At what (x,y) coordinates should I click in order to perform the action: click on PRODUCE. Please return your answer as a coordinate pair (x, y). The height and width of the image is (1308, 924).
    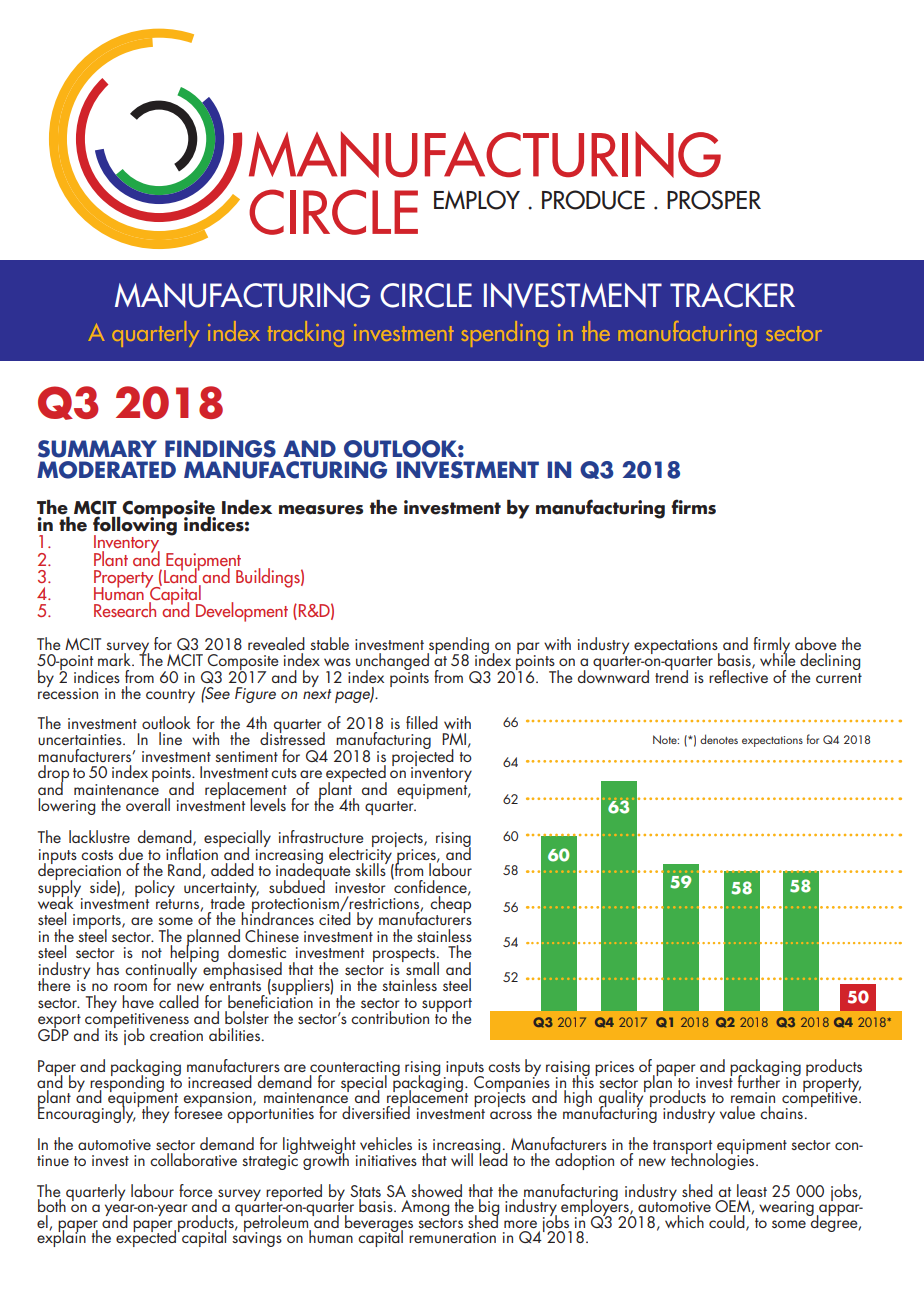
    Looking at the image, I should click on (593, 200).
